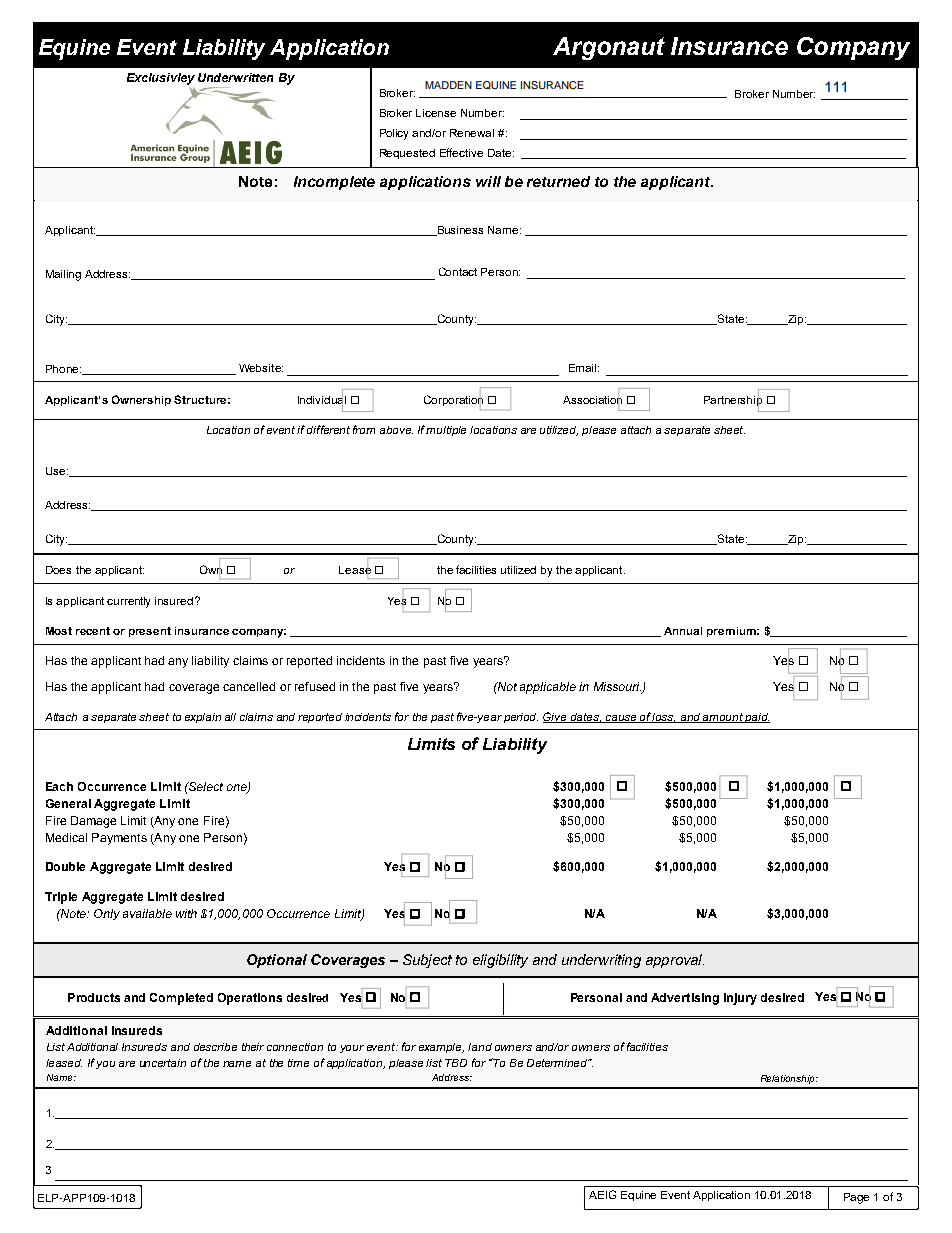 This screenshot has height=1233, width=952. What do you see at coordinates (235, 77) in the screenshot?
I see `Underwritten` at bounding box center [235, 77].
